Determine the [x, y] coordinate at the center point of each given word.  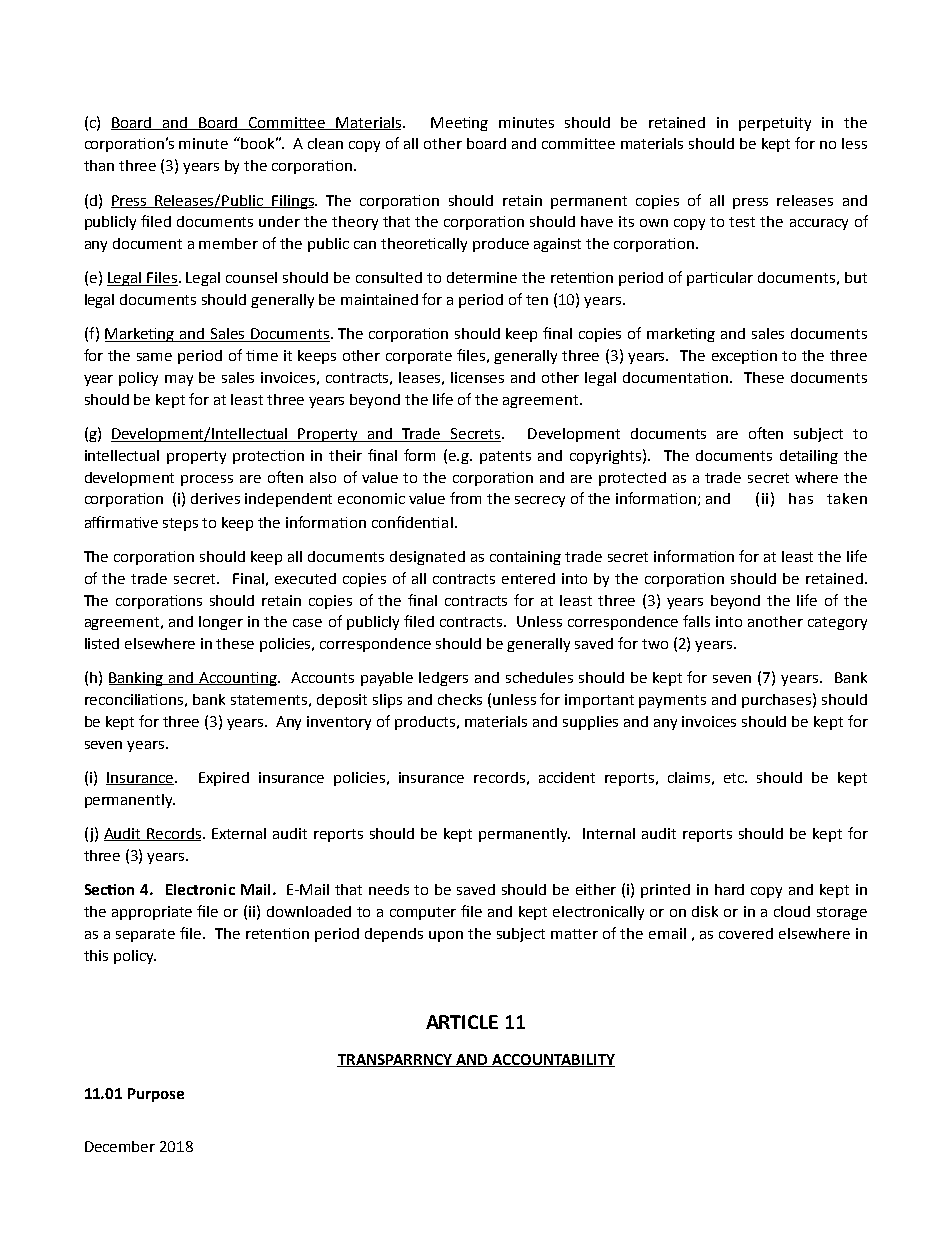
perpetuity [775, 124]
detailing [809, 457]
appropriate [152, 913]
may [179, 380]
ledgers [443, 679]
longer [221, 623]
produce [501, 245]
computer [423, 913]
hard [729, 889]
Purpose [156, 1095]
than [99, 165]
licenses [477, 377]
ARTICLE [462, 1022]
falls [696, 621]
